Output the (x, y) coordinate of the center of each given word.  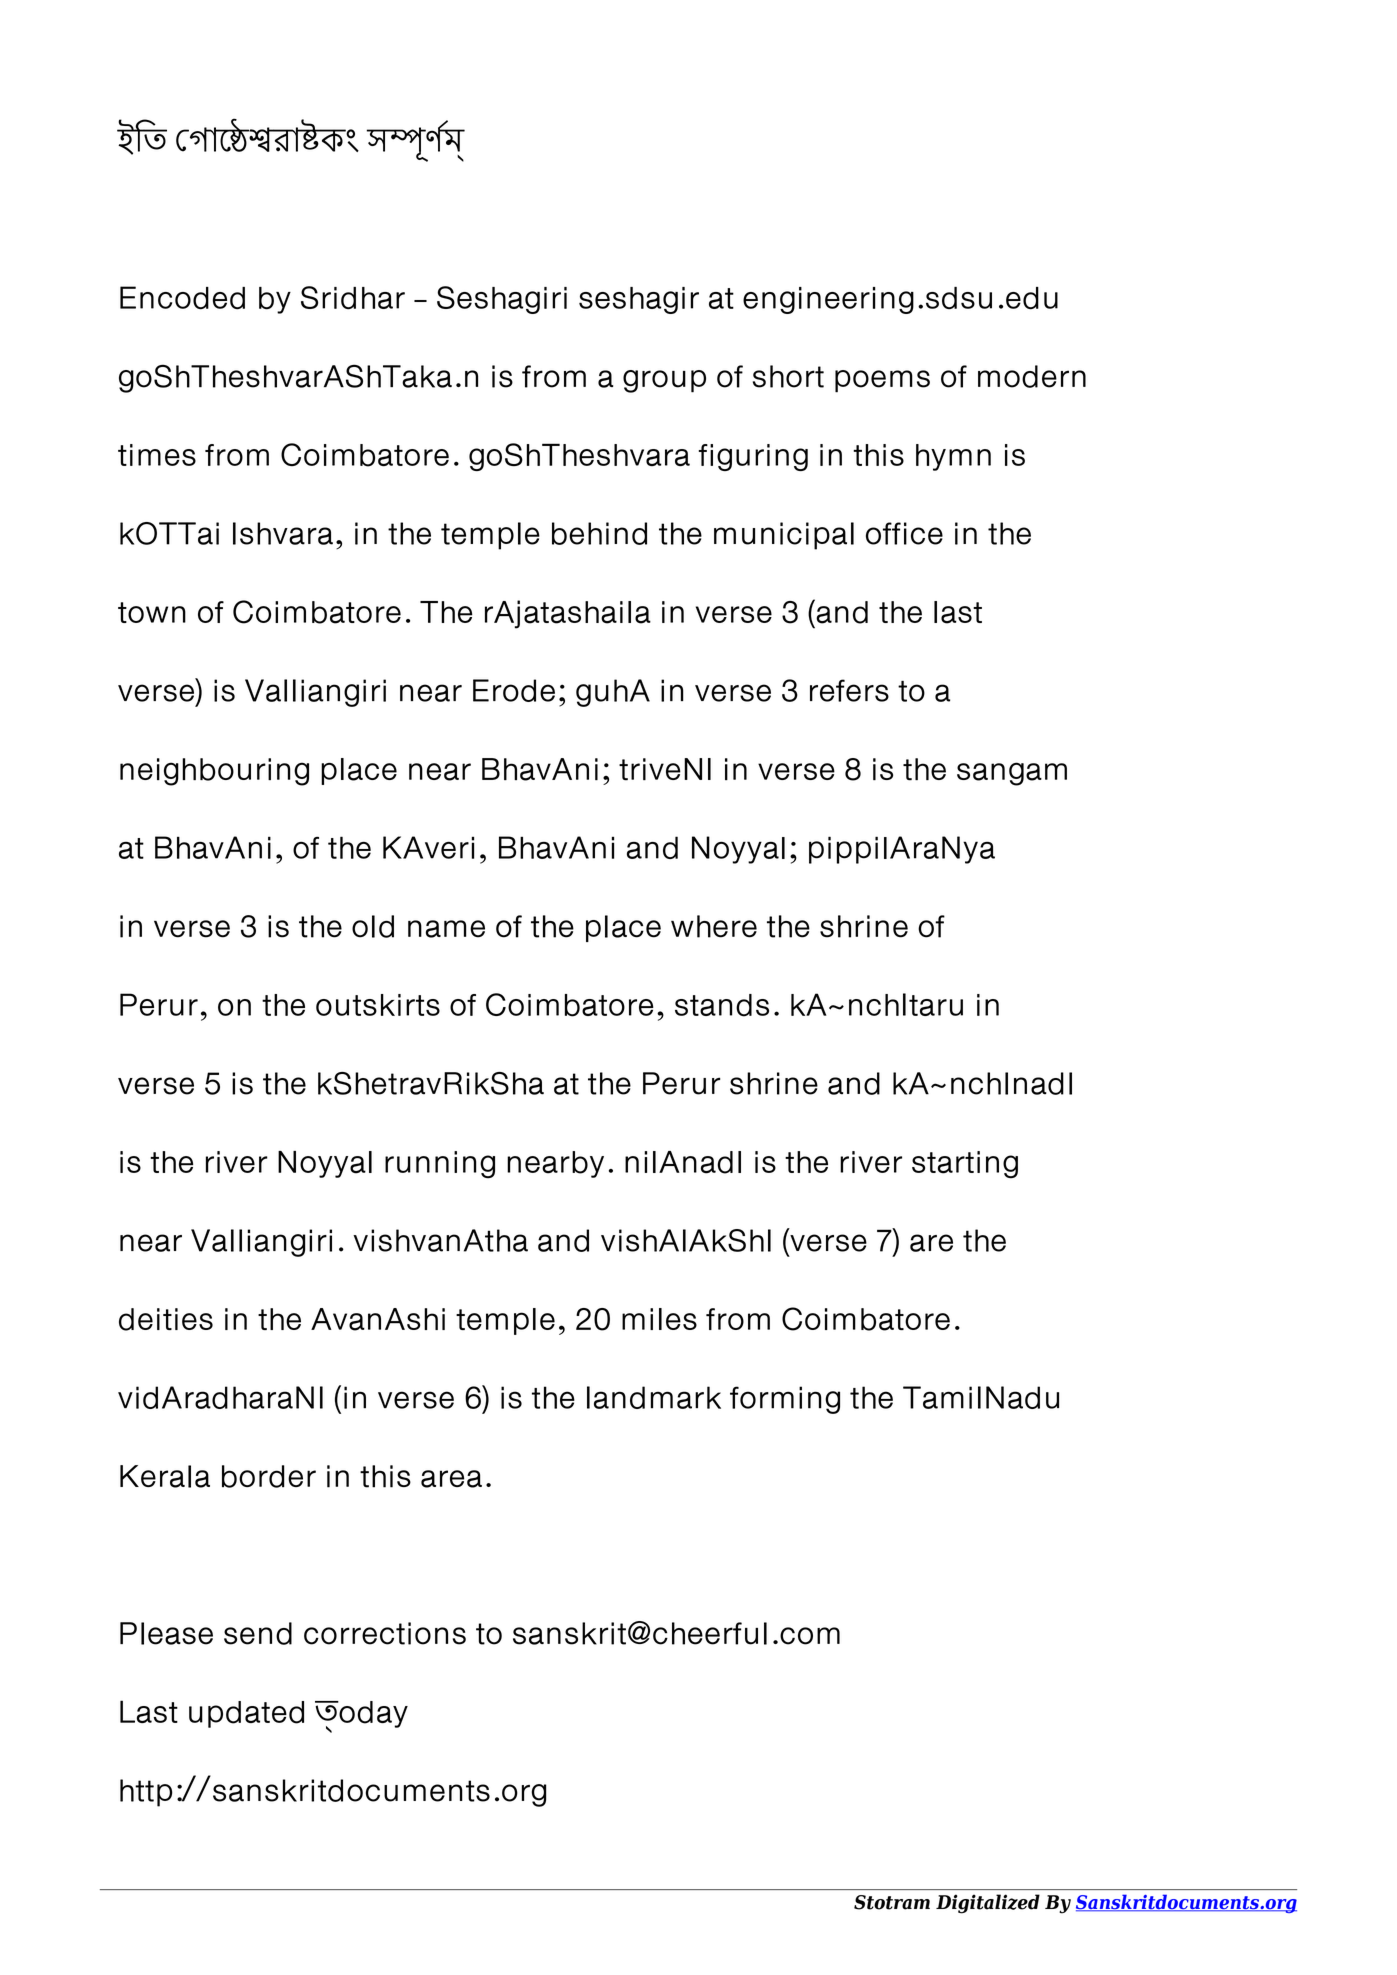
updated (246, 1714)
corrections (385, 1633)
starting (965, 1165)
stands (722, 1005)
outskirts (378, 1005)
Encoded (182, 298)
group (664, 381)
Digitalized (988, 1904)
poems (882, 381)
